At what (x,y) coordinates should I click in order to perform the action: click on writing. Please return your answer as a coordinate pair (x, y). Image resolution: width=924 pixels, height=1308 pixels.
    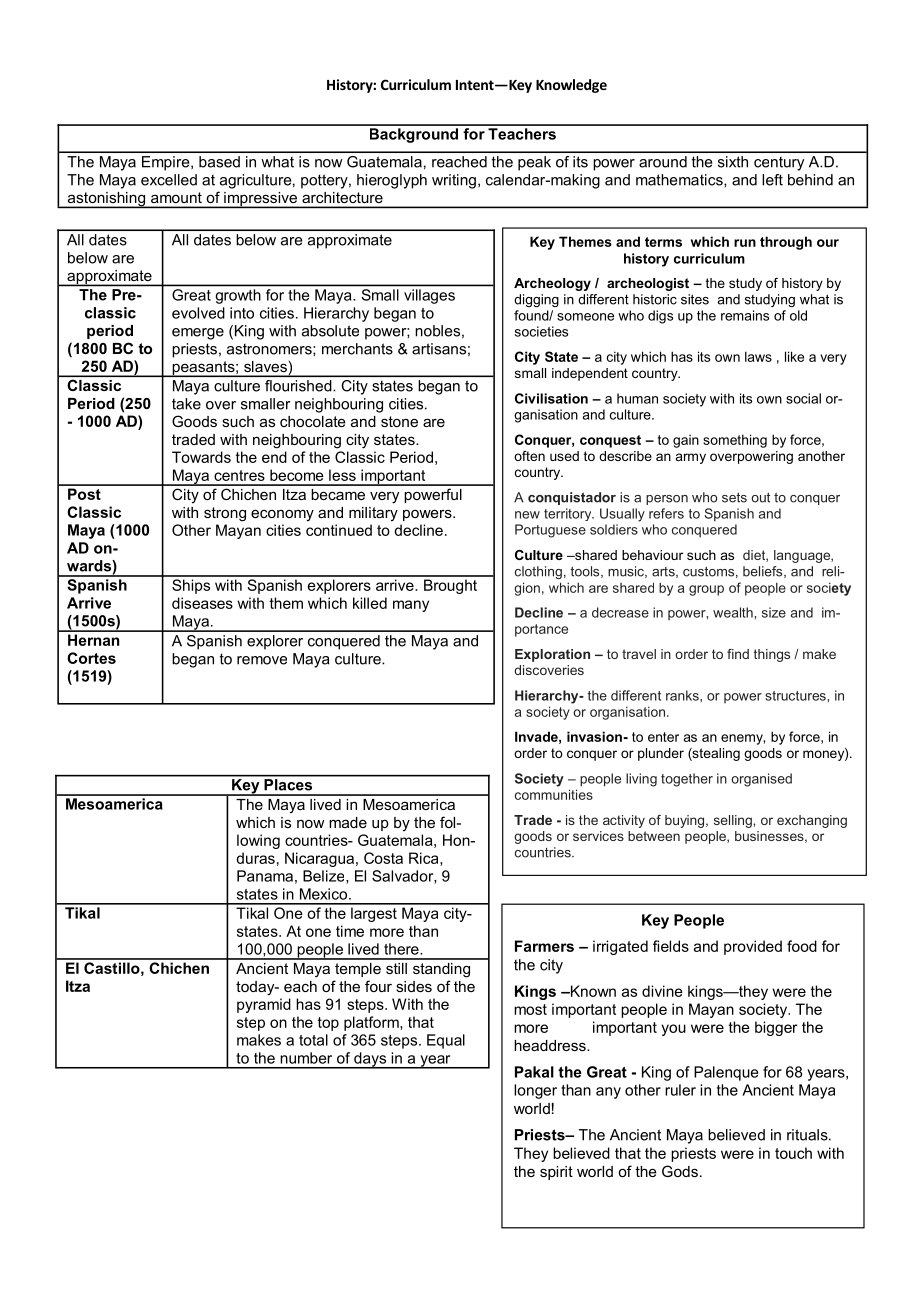
    Looking at the image, I should click on (454, 181).
